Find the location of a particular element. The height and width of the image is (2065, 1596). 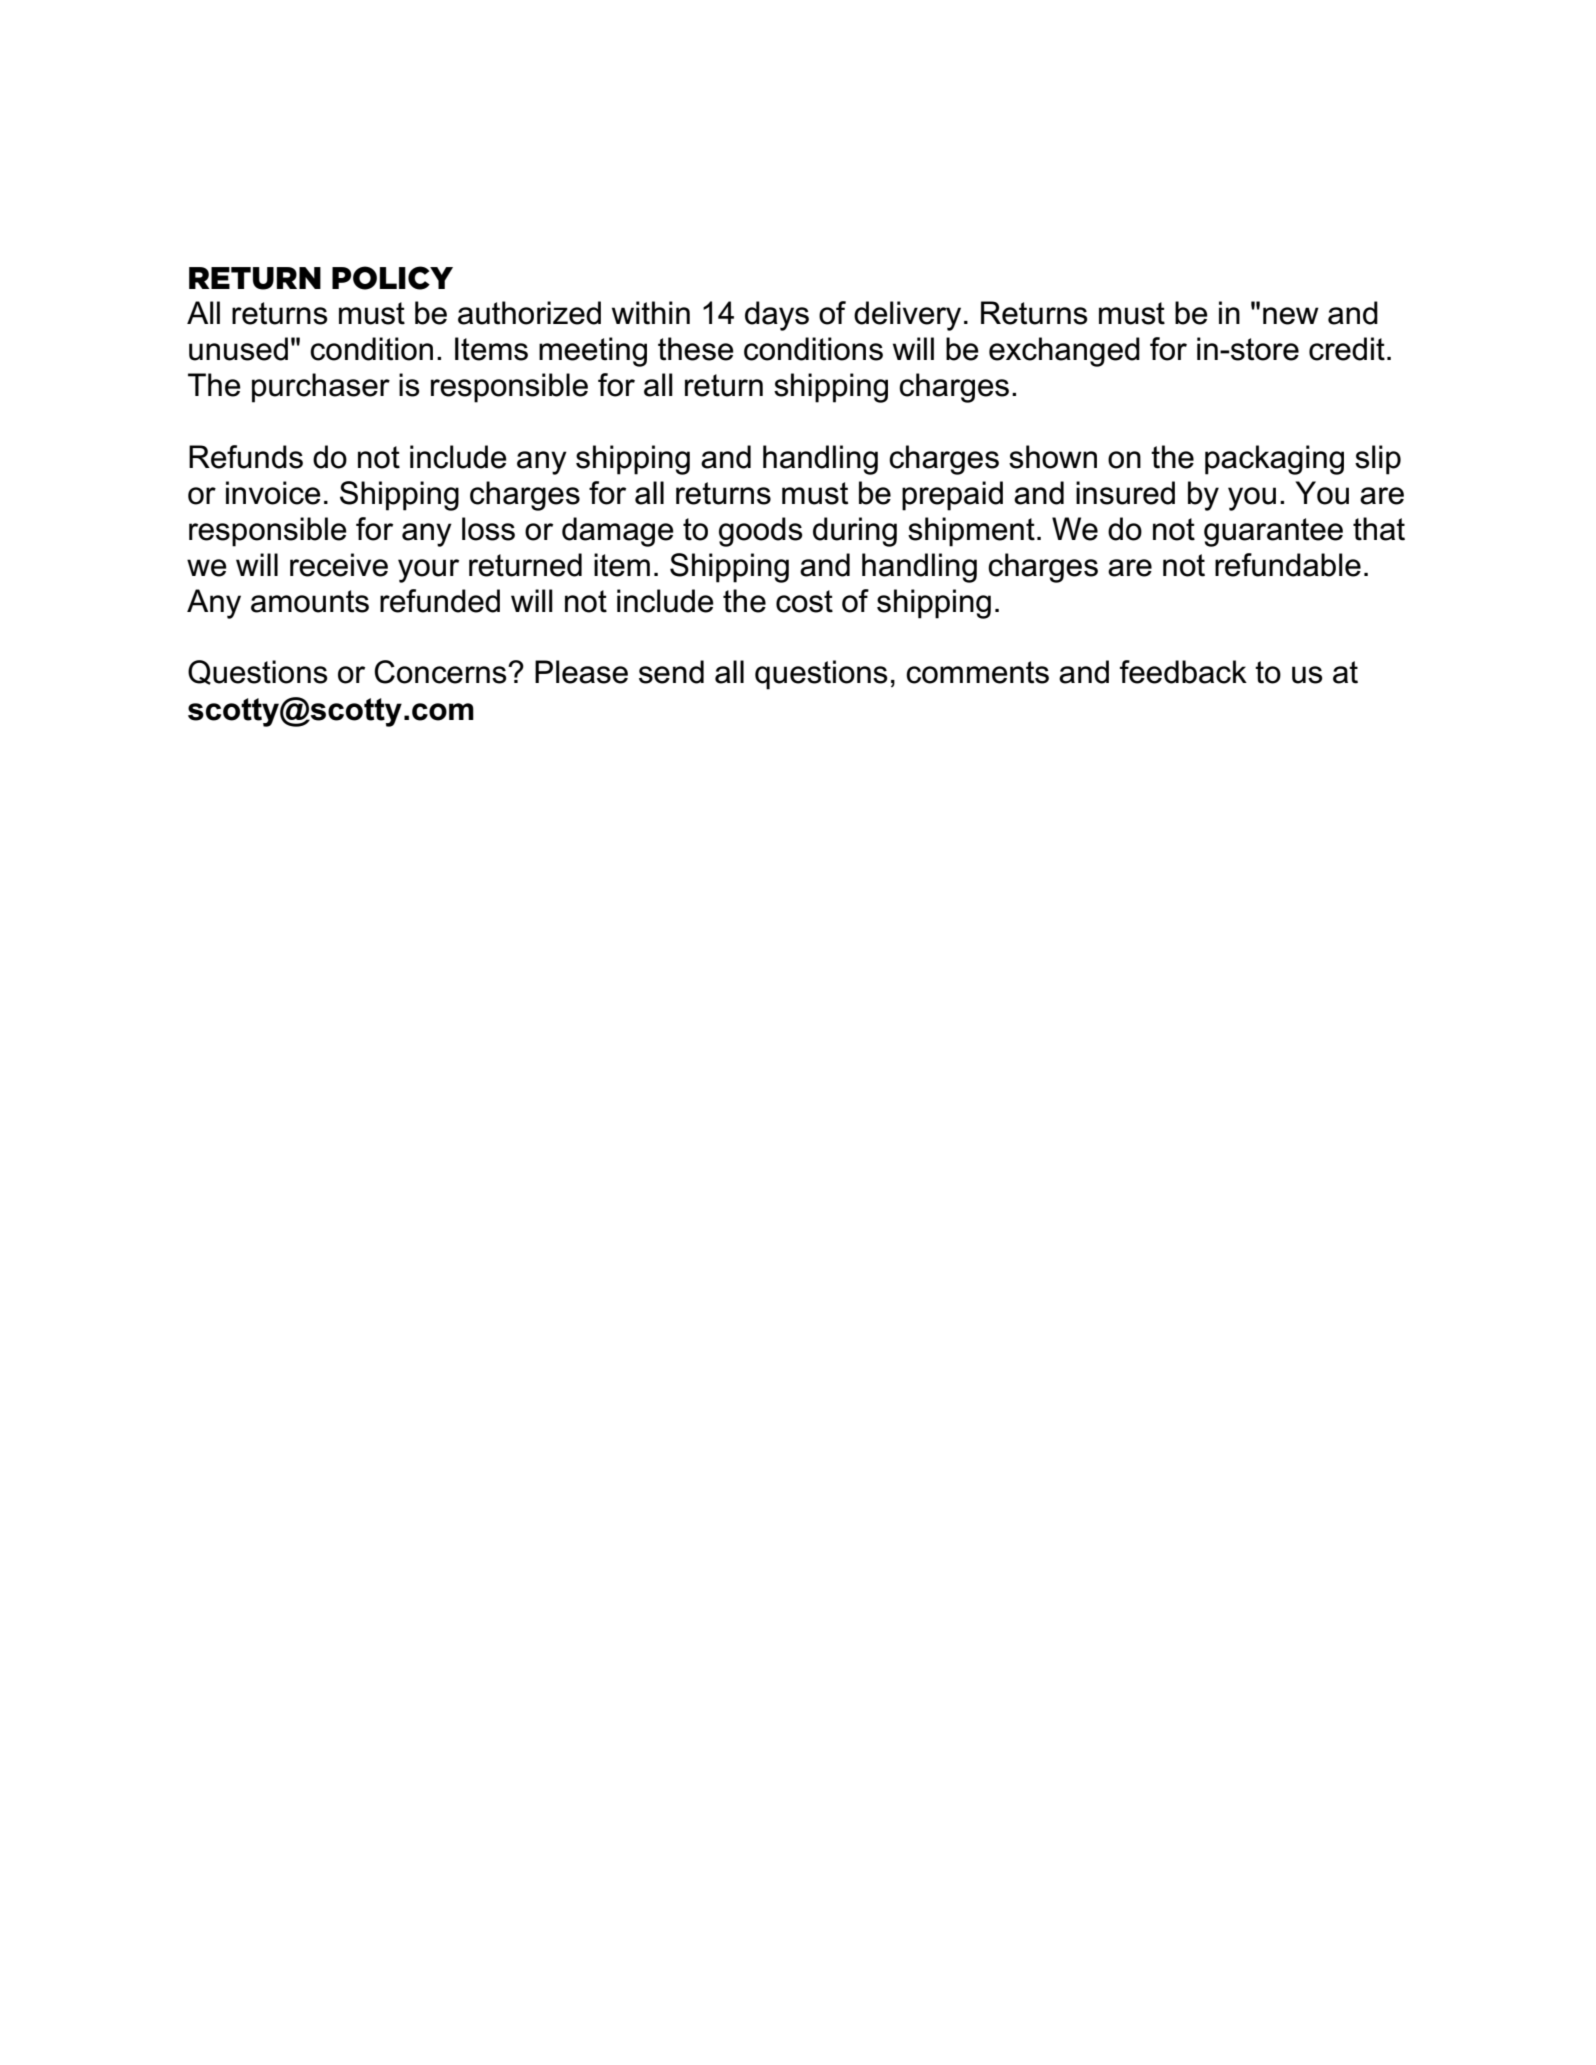

POLICY is located at coordinates (392, 278).
